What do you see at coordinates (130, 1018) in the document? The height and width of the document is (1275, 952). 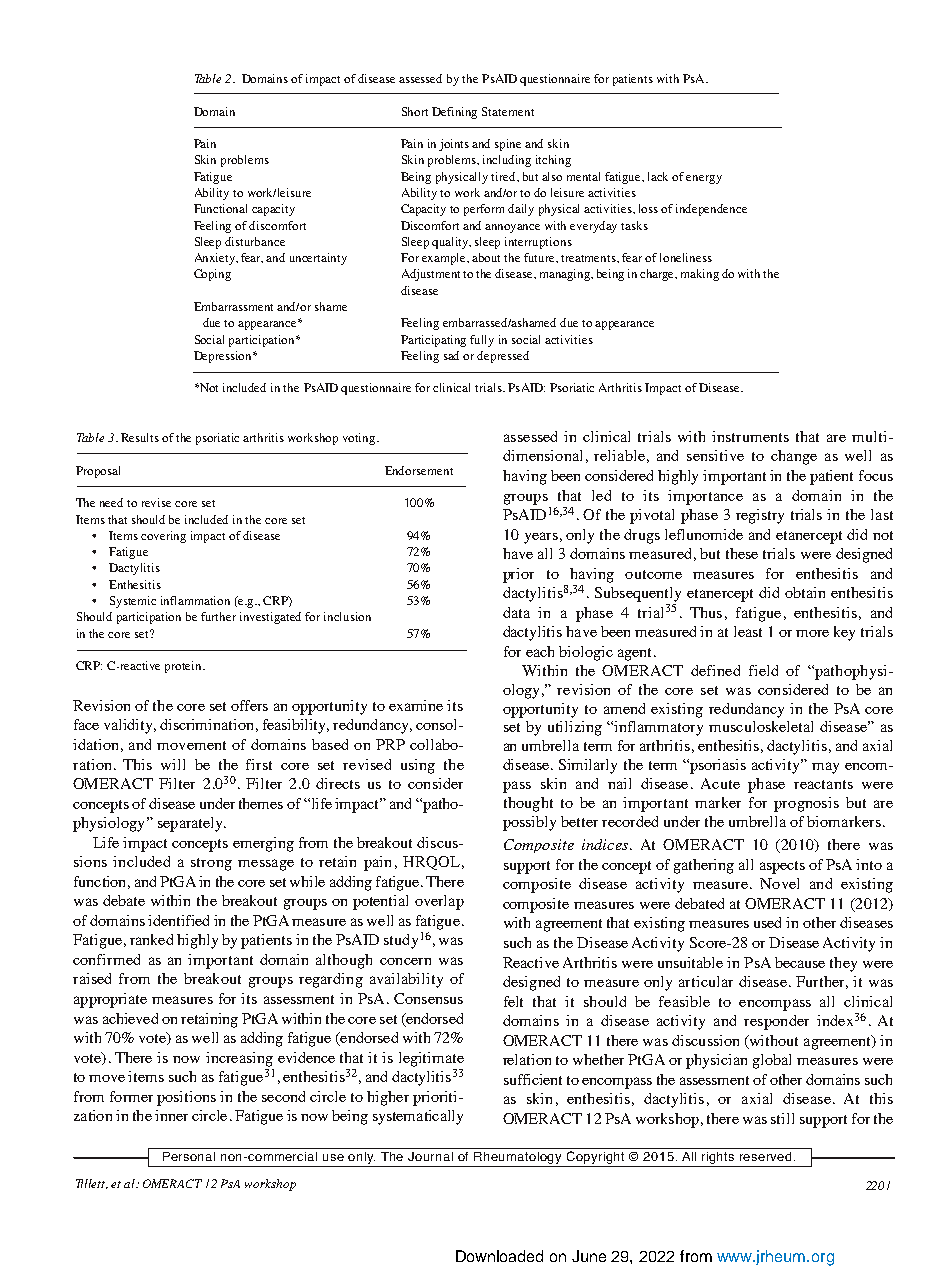 I see `achieved` at bounding box center [130, 1018].
